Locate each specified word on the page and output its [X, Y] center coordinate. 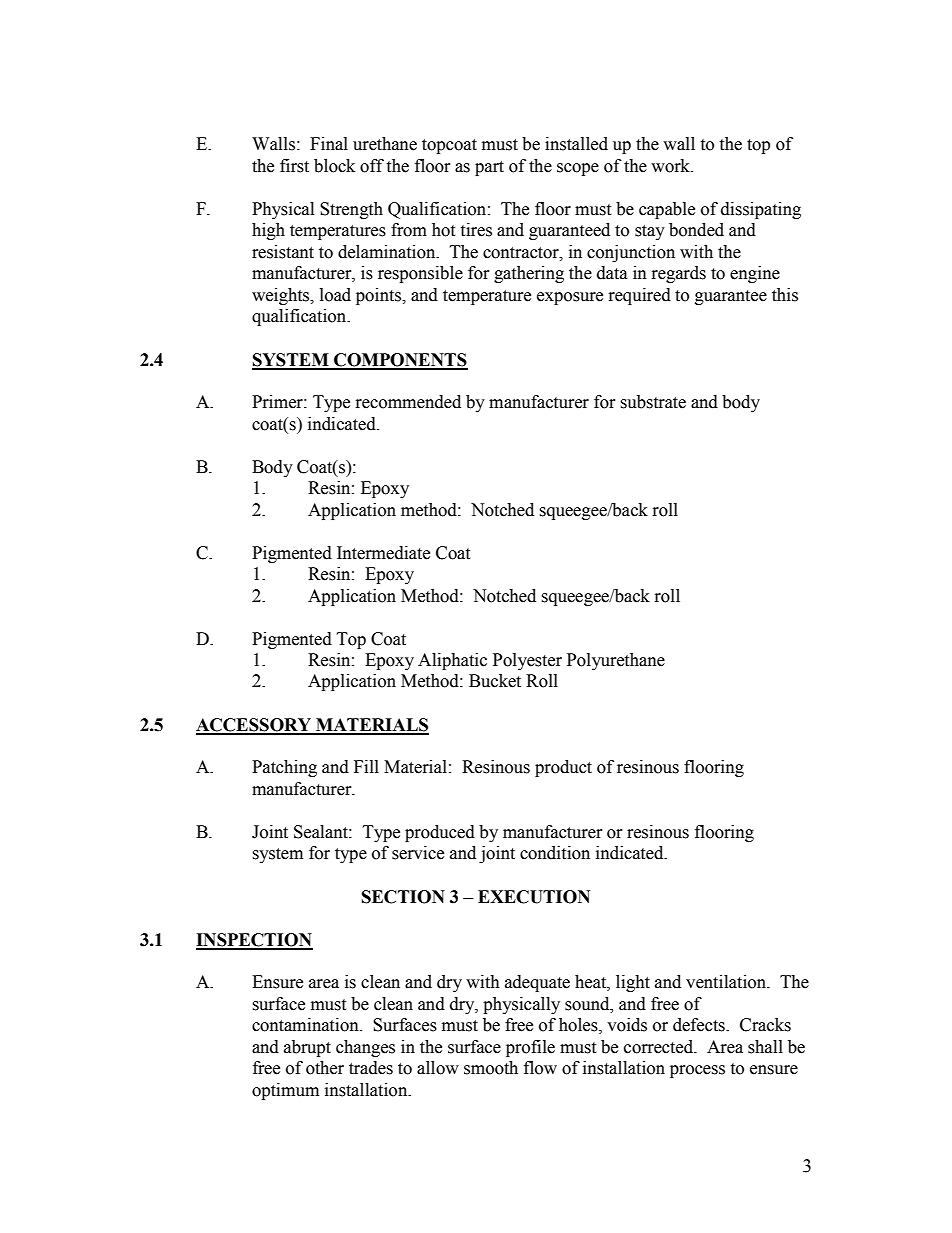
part [489, 168]
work [672, 166]
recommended [408, 402]
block [334, 166]
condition [555, 853]
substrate [653, 402]
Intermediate [383, 553]
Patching [284, 768]
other [325, 1068]
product [563, 768]
